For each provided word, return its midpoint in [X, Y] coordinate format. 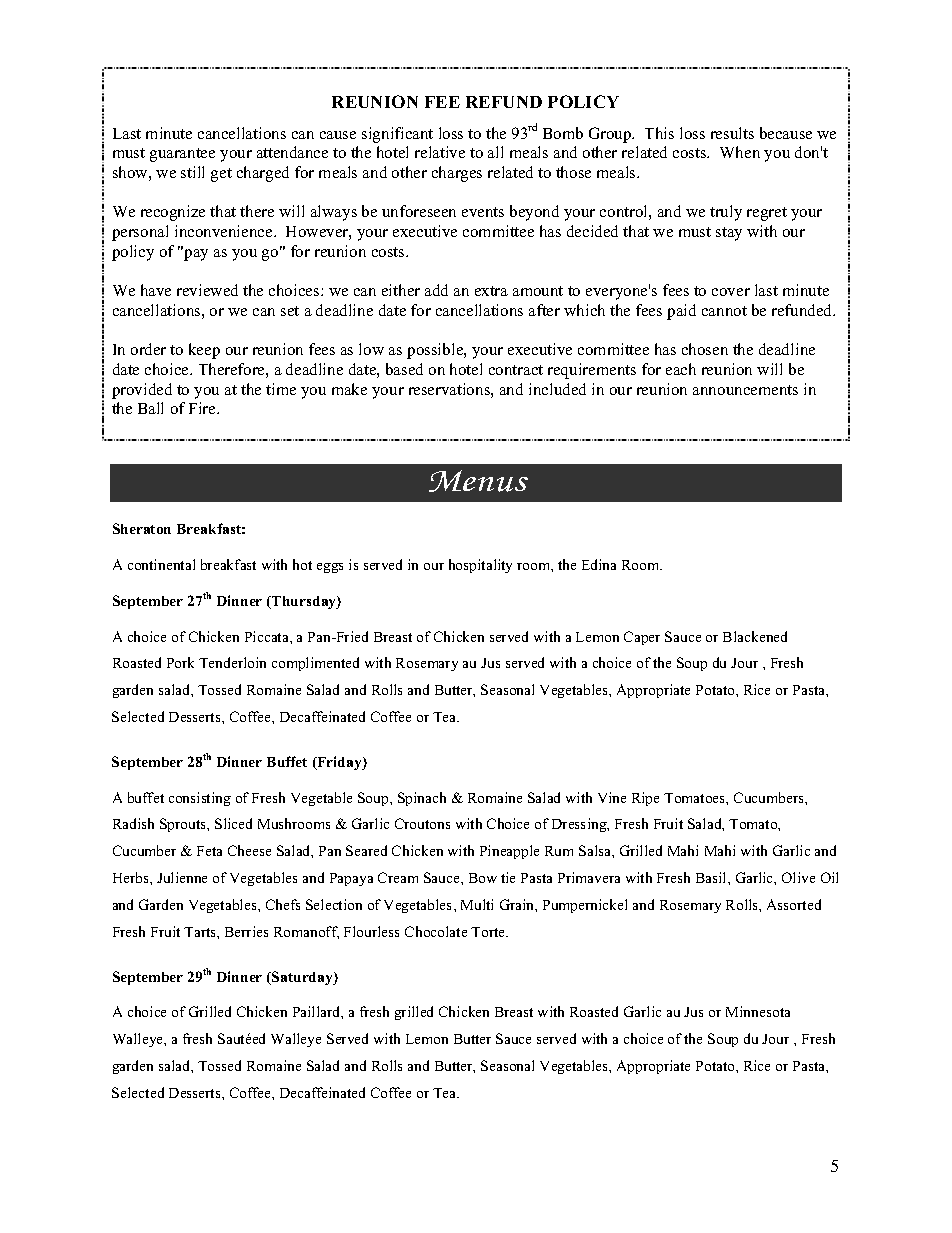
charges [457, 174]
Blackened [755, 636]
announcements [745, 390]
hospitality [480, 566]
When [740, 152]
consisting [200, 799]
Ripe [645, 799]
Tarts [201, 932]
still [192, 172]
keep [204, 351]
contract [516, 370]
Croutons [422, 823]
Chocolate [436, 931]
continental [161, 564]
